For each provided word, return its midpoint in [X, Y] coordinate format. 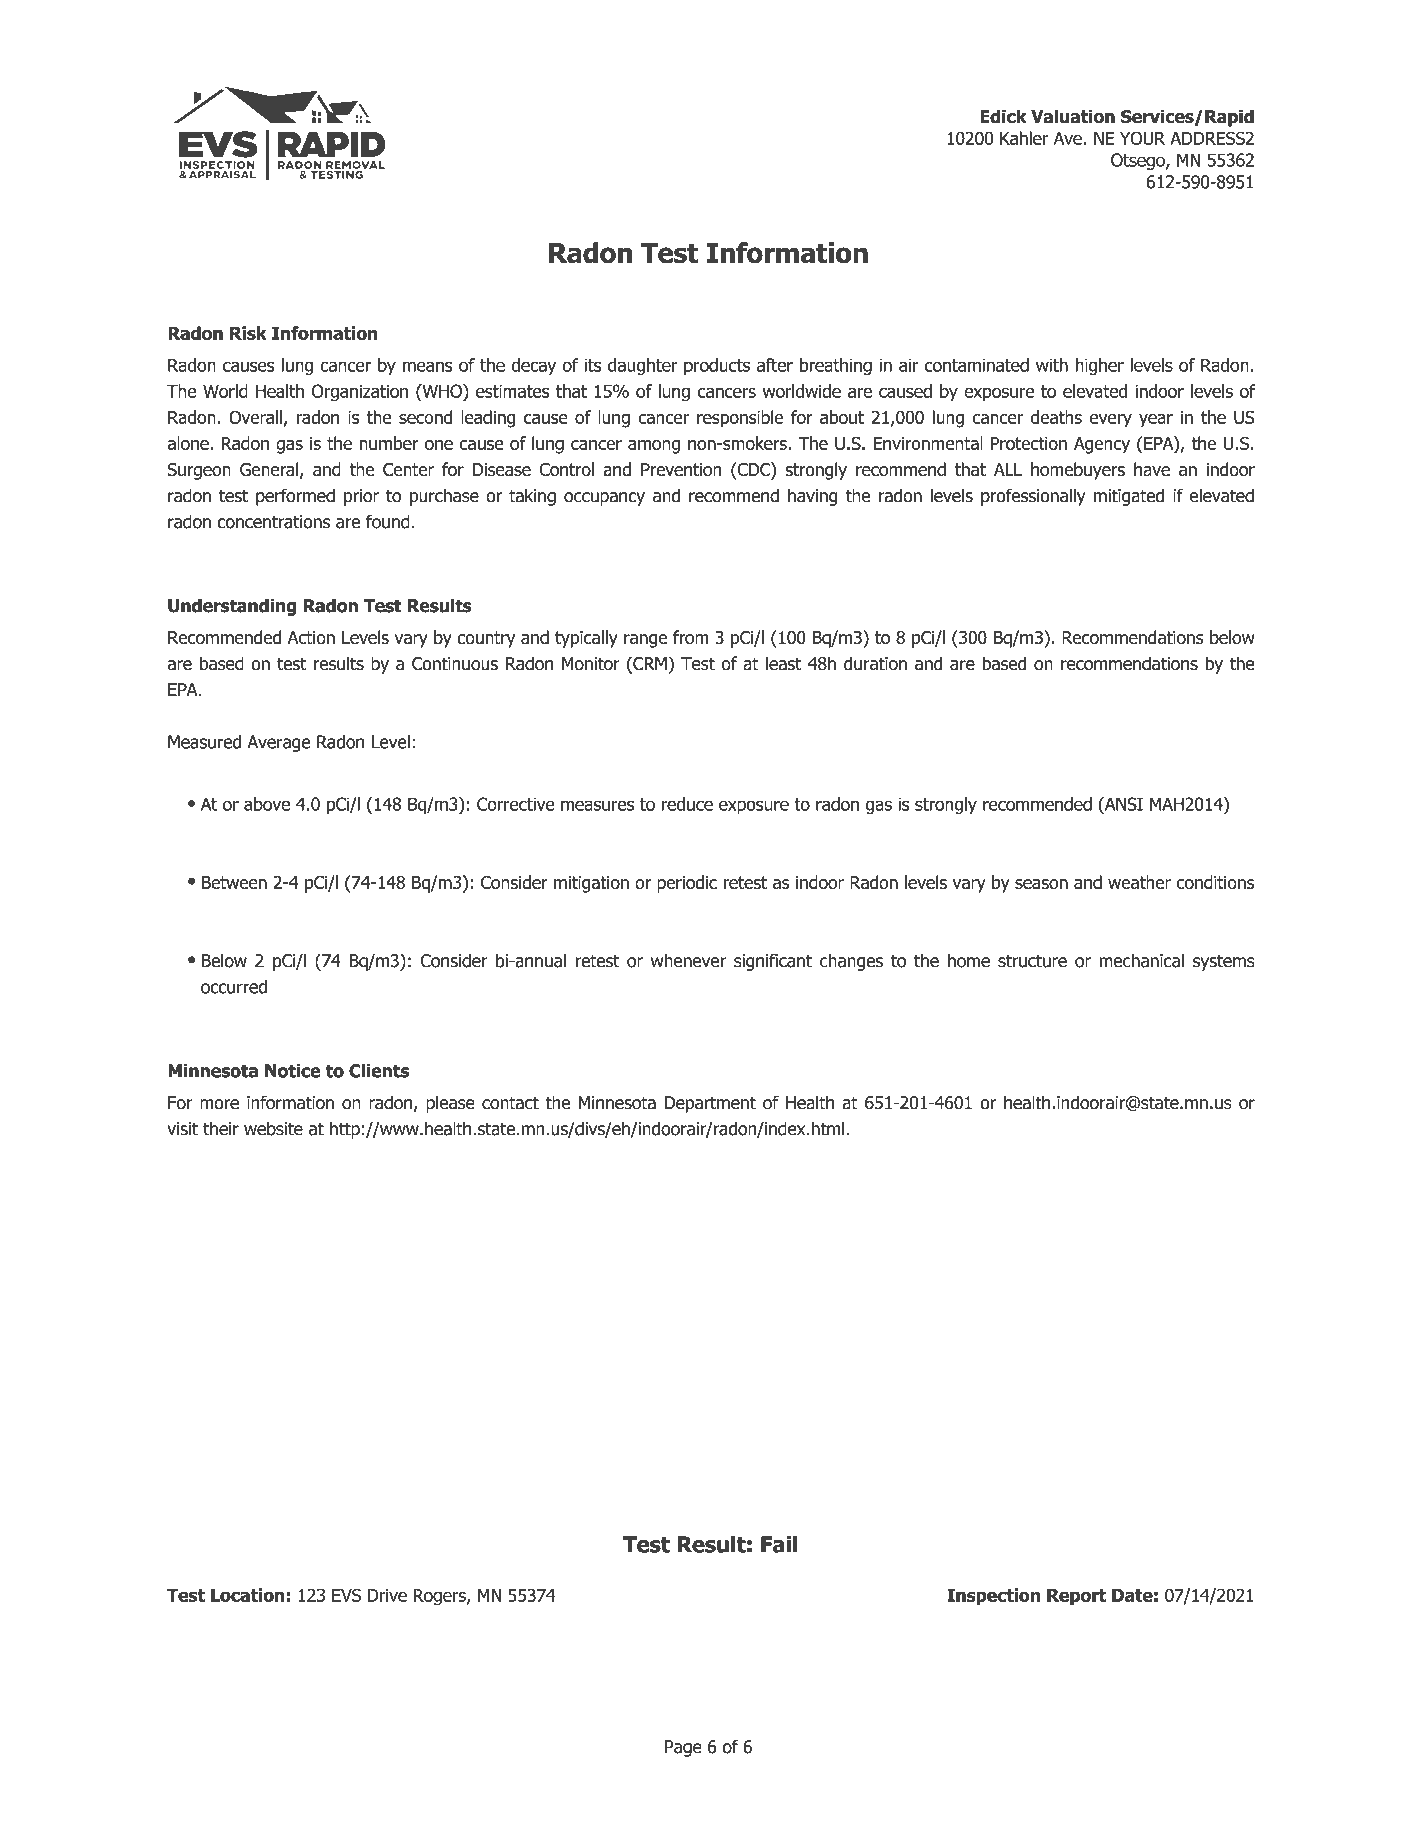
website [273, 1128]
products [717, 366]
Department [710, 1104]
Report [1076, 1597]
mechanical [1141, 960]
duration [875, 663]
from [691, 637]
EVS [346, 1595]
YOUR [1142, 138]
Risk [248, 333]
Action [311, 638]
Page [683, 1748]
